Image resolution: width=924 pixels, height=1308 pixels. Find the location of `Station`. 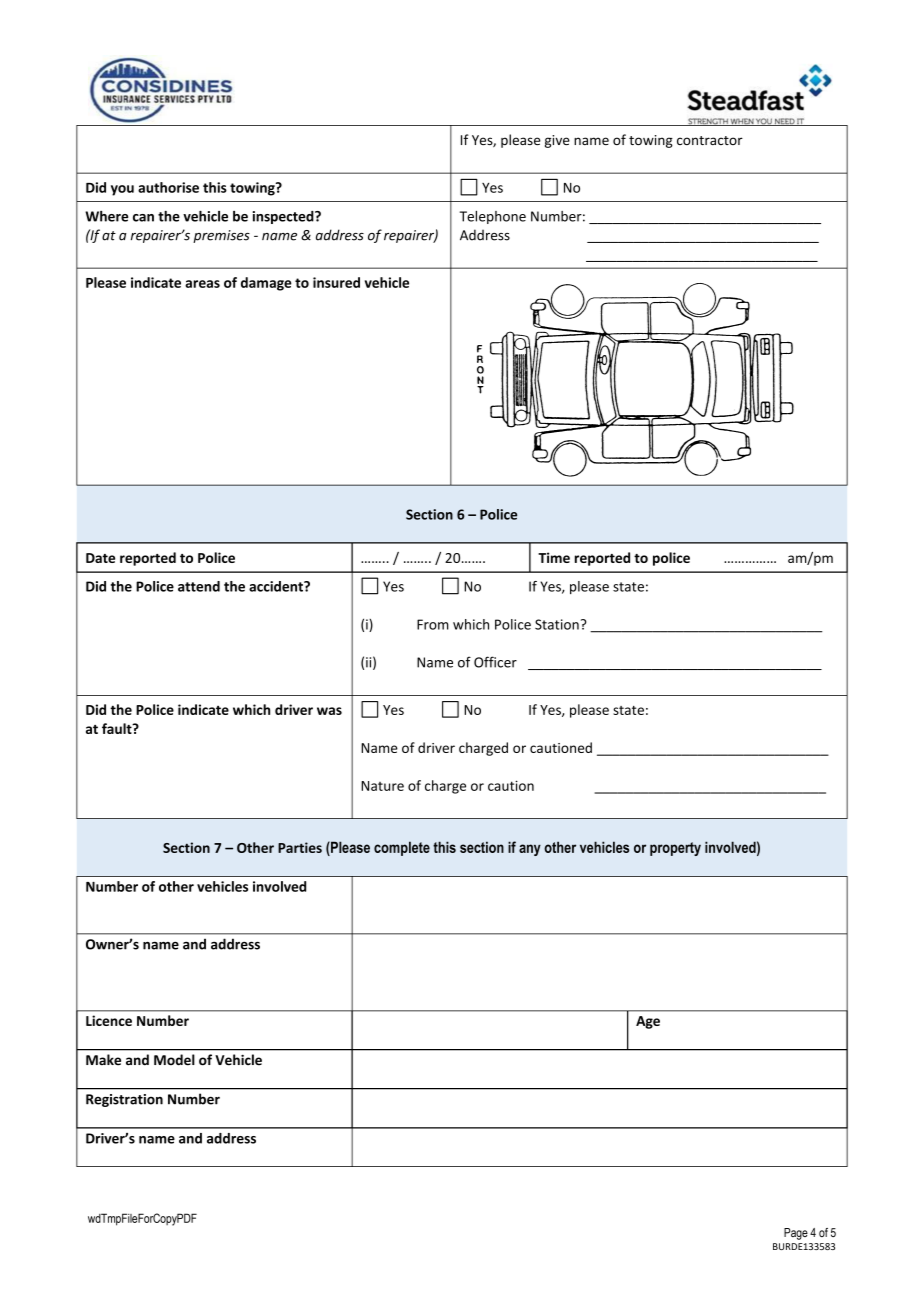

Station is located at coordinates (557, 624).
